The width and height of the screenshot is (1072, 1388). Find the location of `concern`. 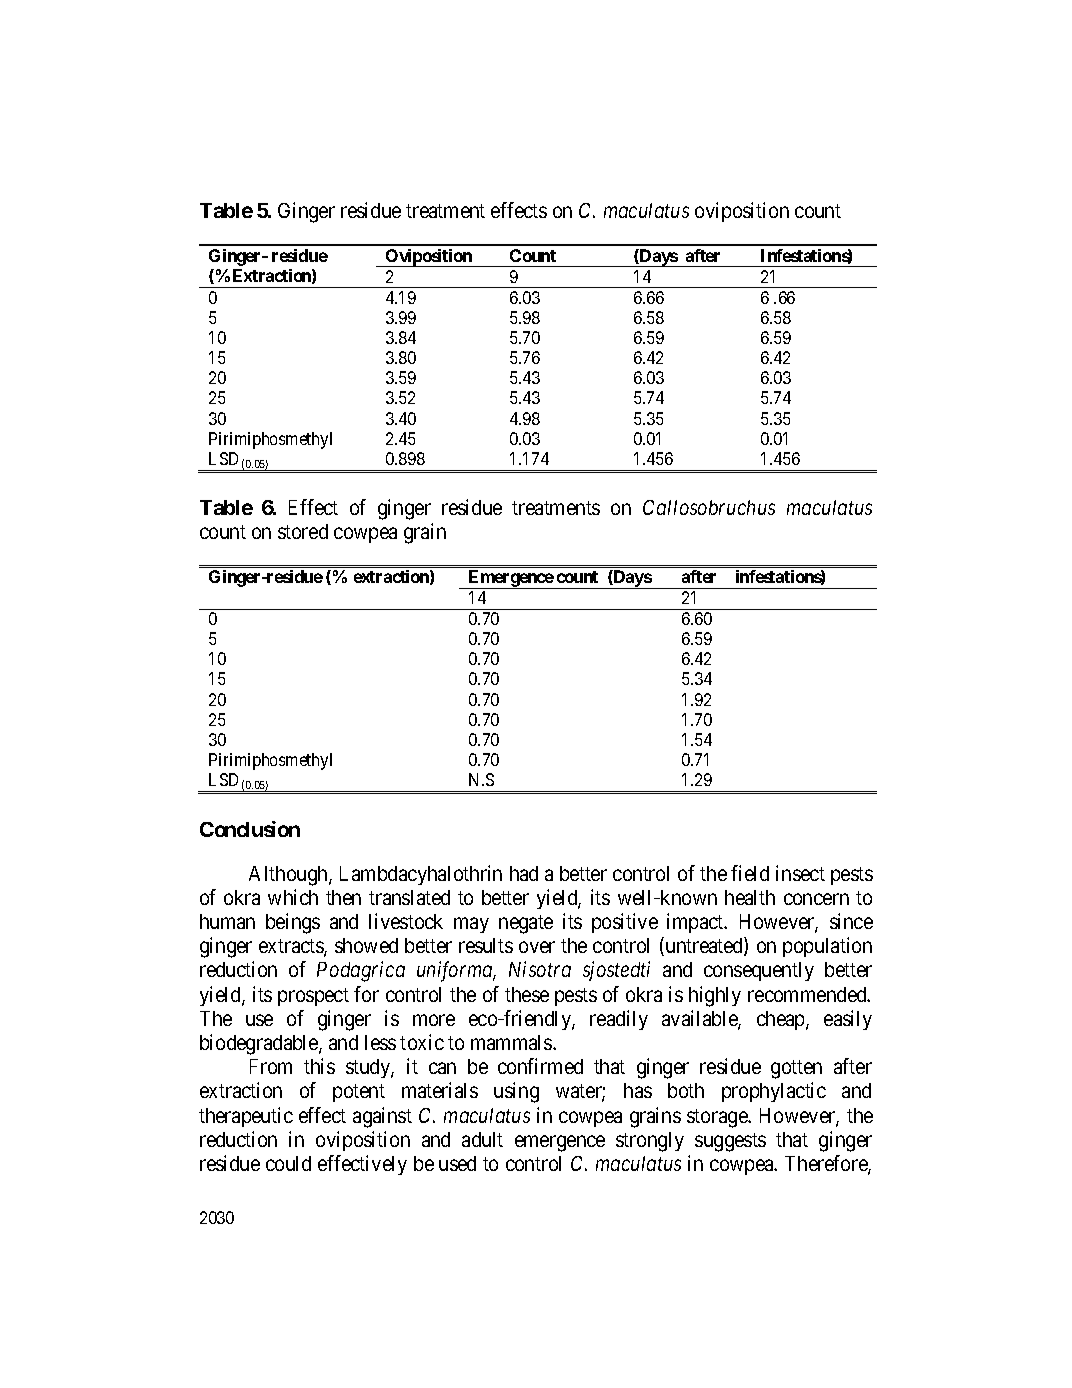

concern is located at coordinates (816, 899).
